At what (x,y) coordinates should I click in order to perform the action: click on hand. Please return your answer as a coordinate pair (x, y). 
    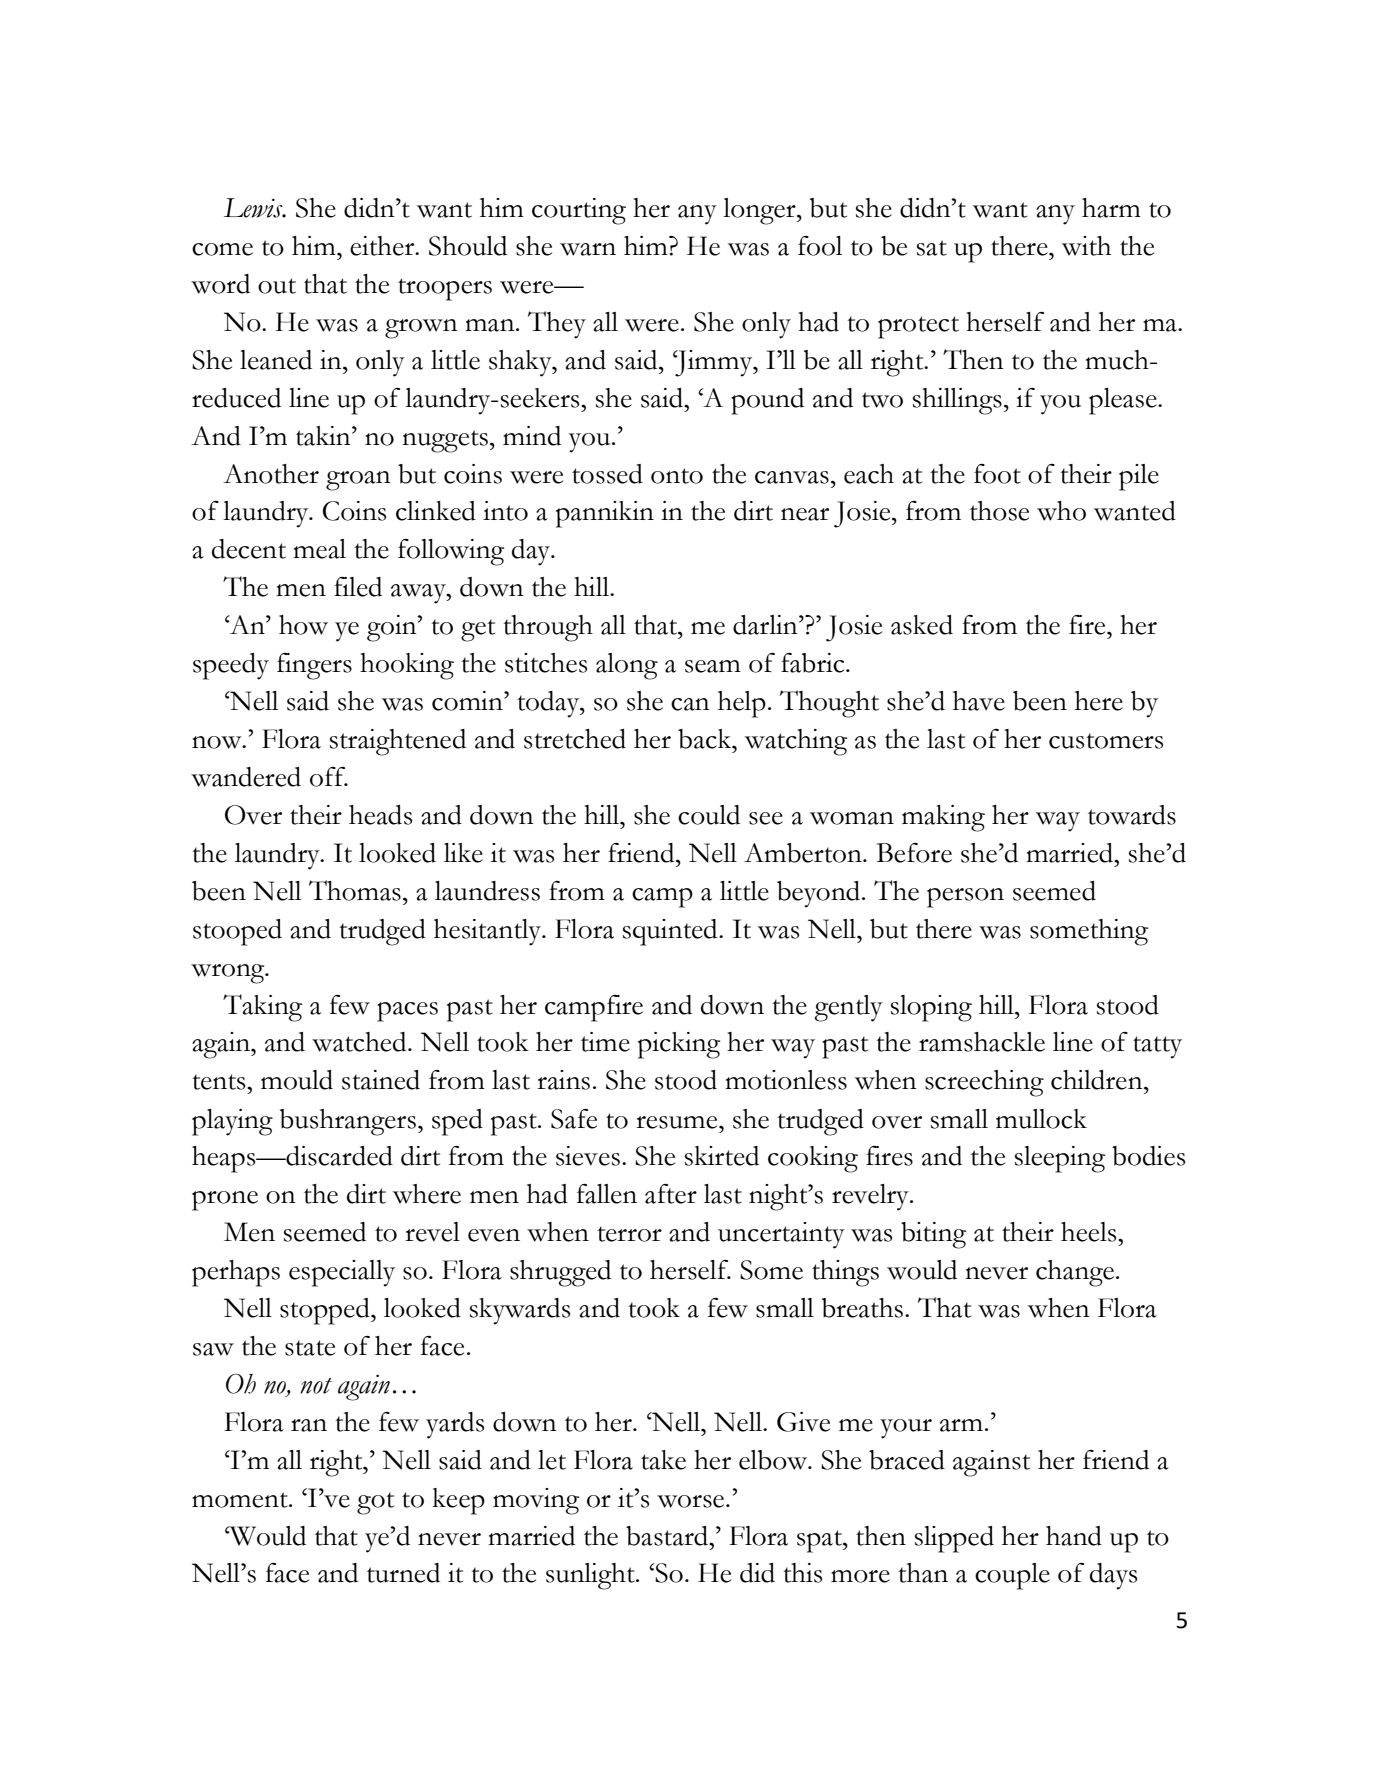
    Looking at the image, I should click on (1074, 1536).
